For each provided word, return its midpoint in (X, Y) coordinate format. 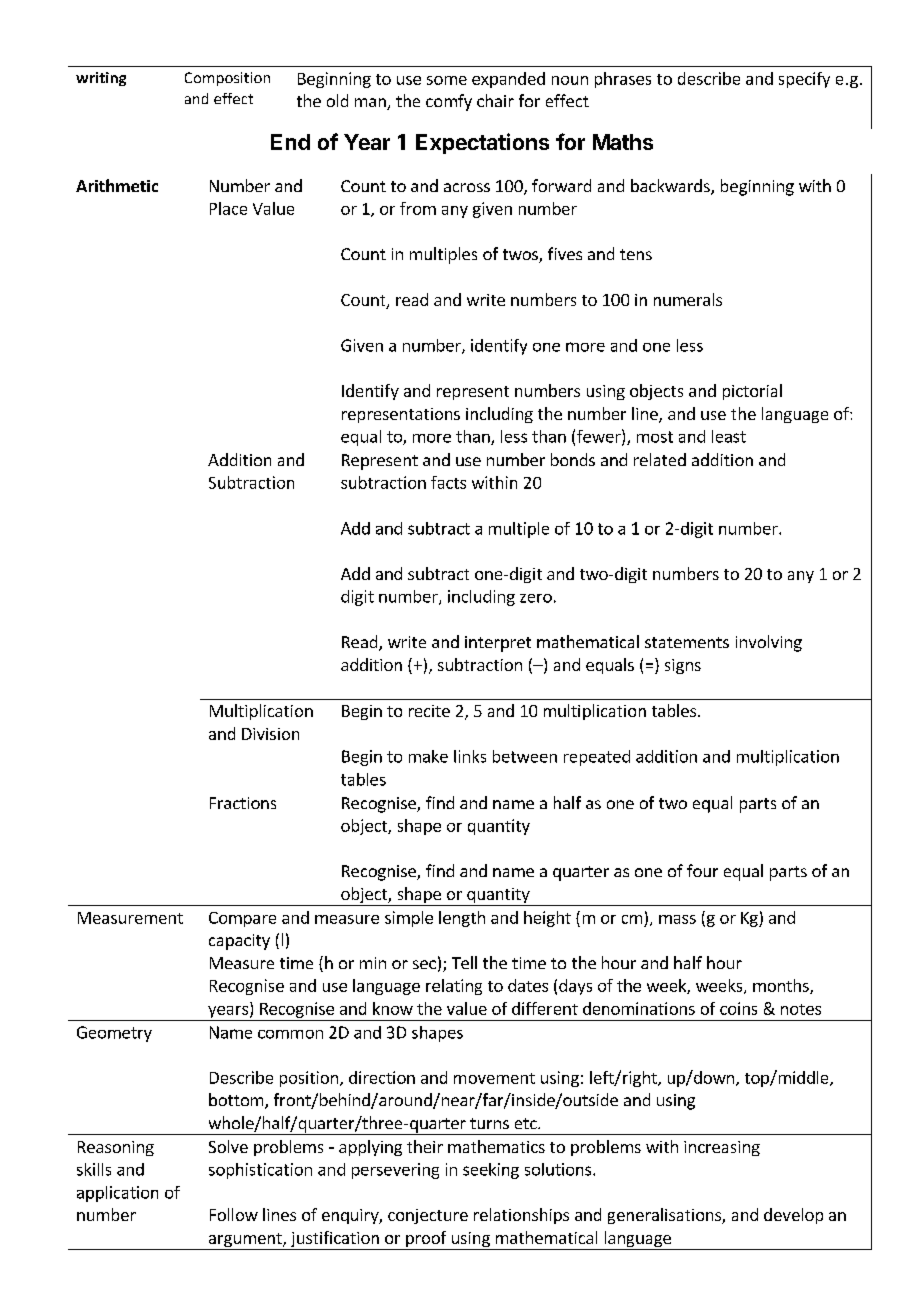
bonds (573, 459)
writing (101, 79)
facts (448, 482)
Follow (234, 1214)
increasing (722, 1148)
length (462, 919)
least (729, 436)
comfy (449, 102)
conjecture (428, 1216)
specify (804, 80)
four (702, 870)
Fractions (243, 803)
